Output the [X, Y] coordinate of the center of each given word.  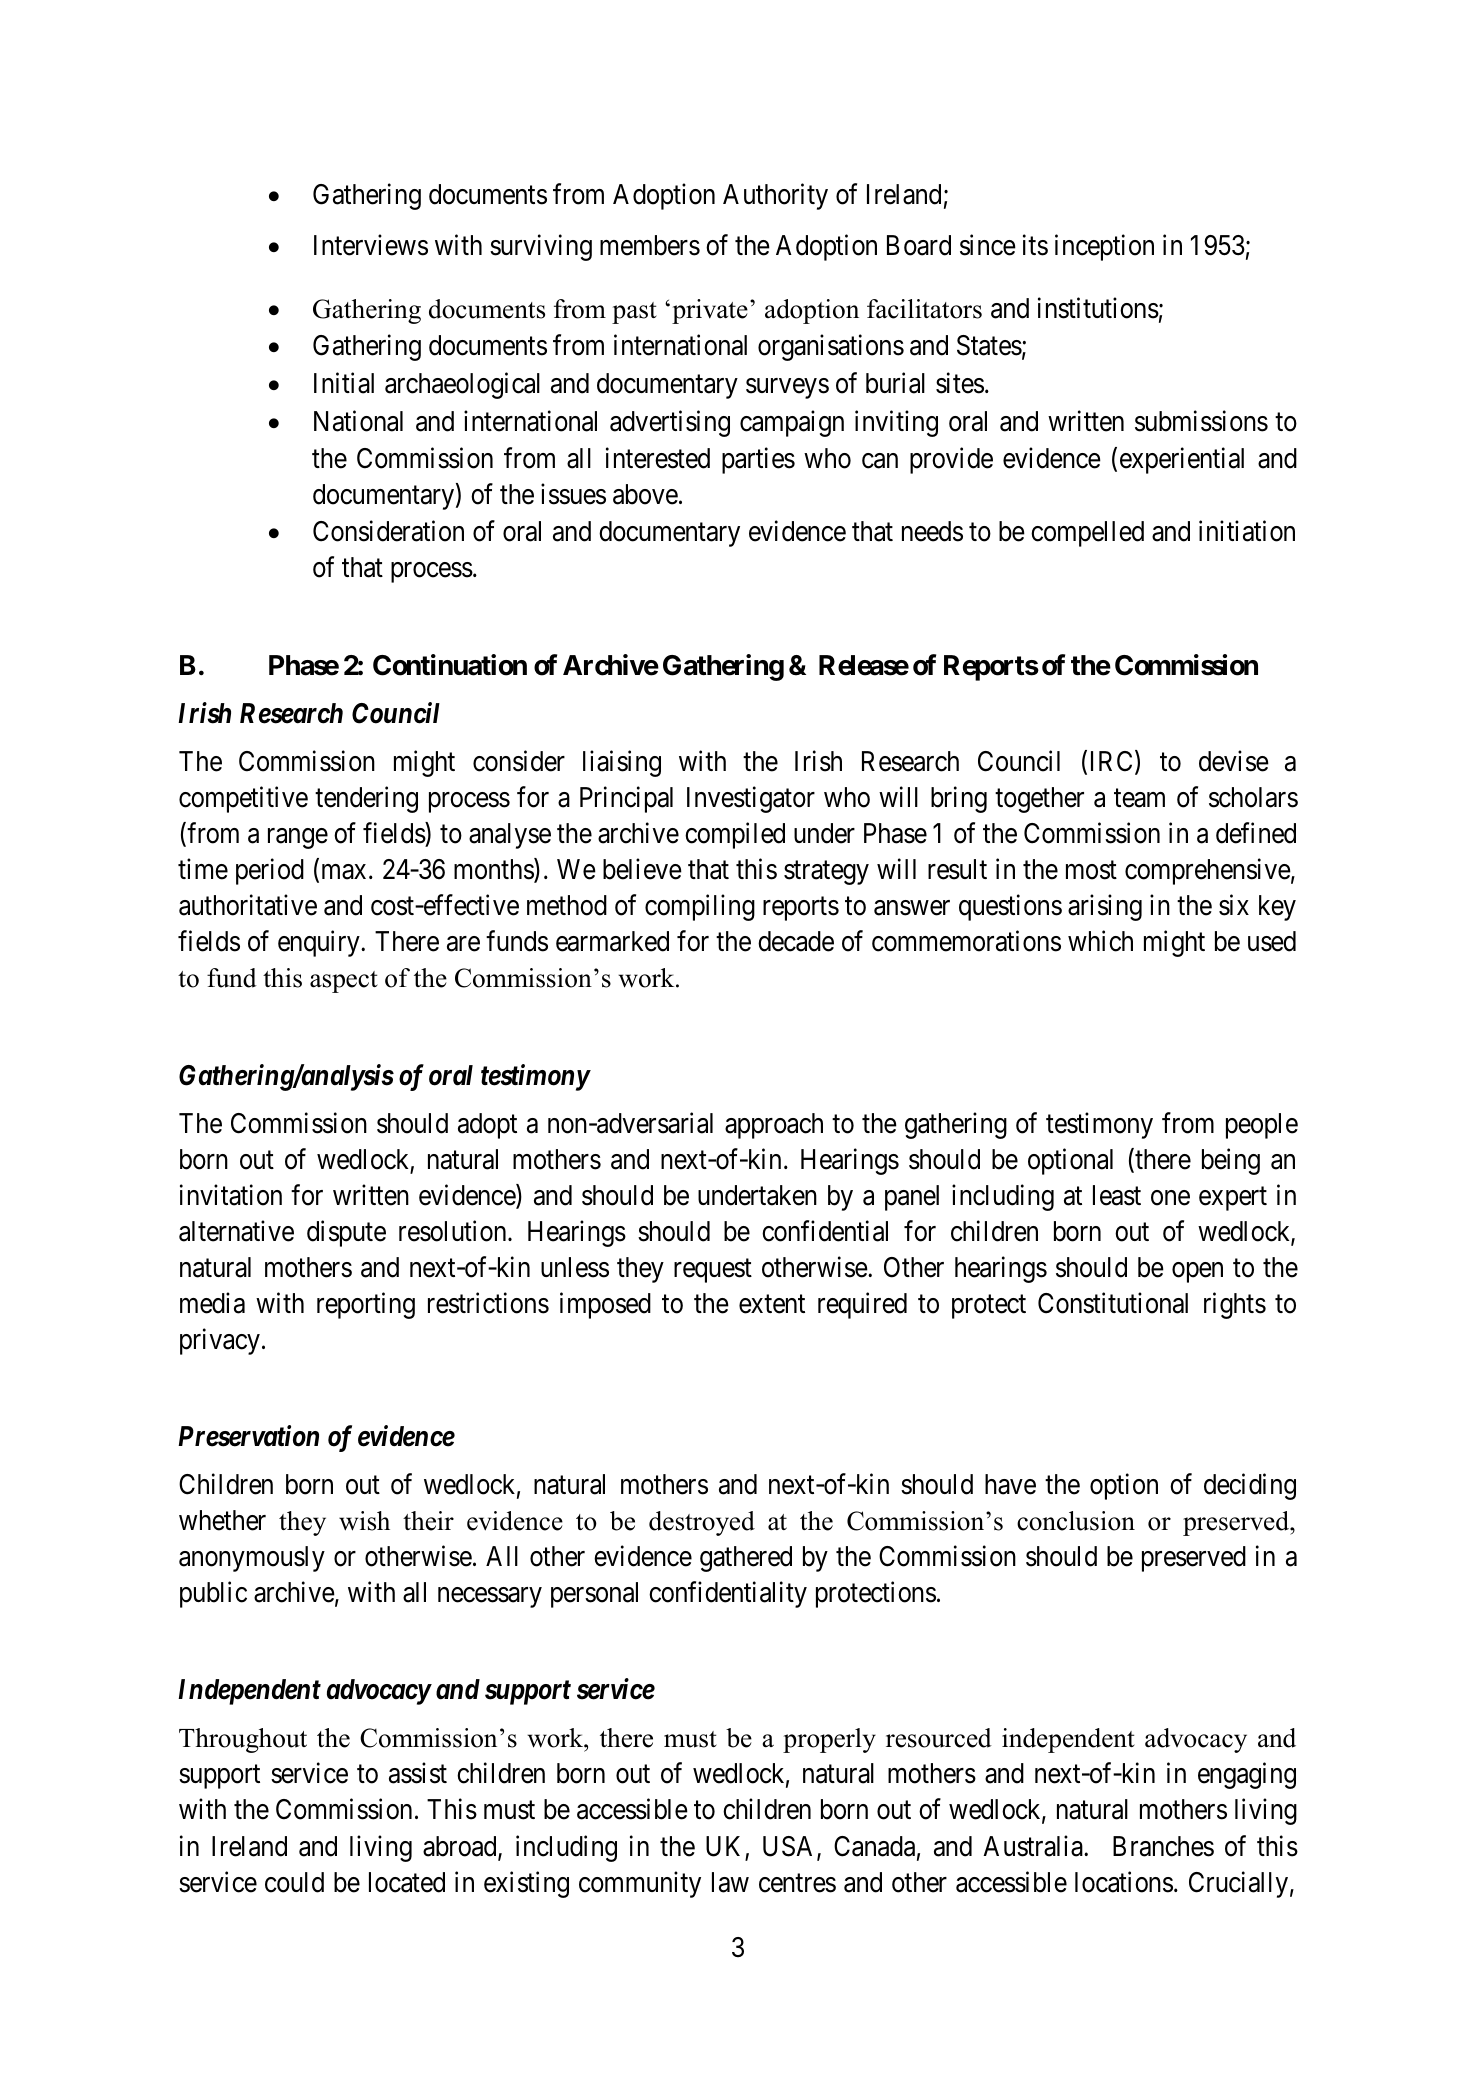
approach [774, 1126]
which [1100, 941]
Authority [775, 197]
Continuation [450, 665]
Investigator [751, 800]
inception [1104, 247]
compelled [1087, 534]
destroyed [702, 1523]
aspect [344, 982]
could [294, 1882]
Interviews [371, 245]
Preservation [248, 1436]
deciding [1250, 1487]
